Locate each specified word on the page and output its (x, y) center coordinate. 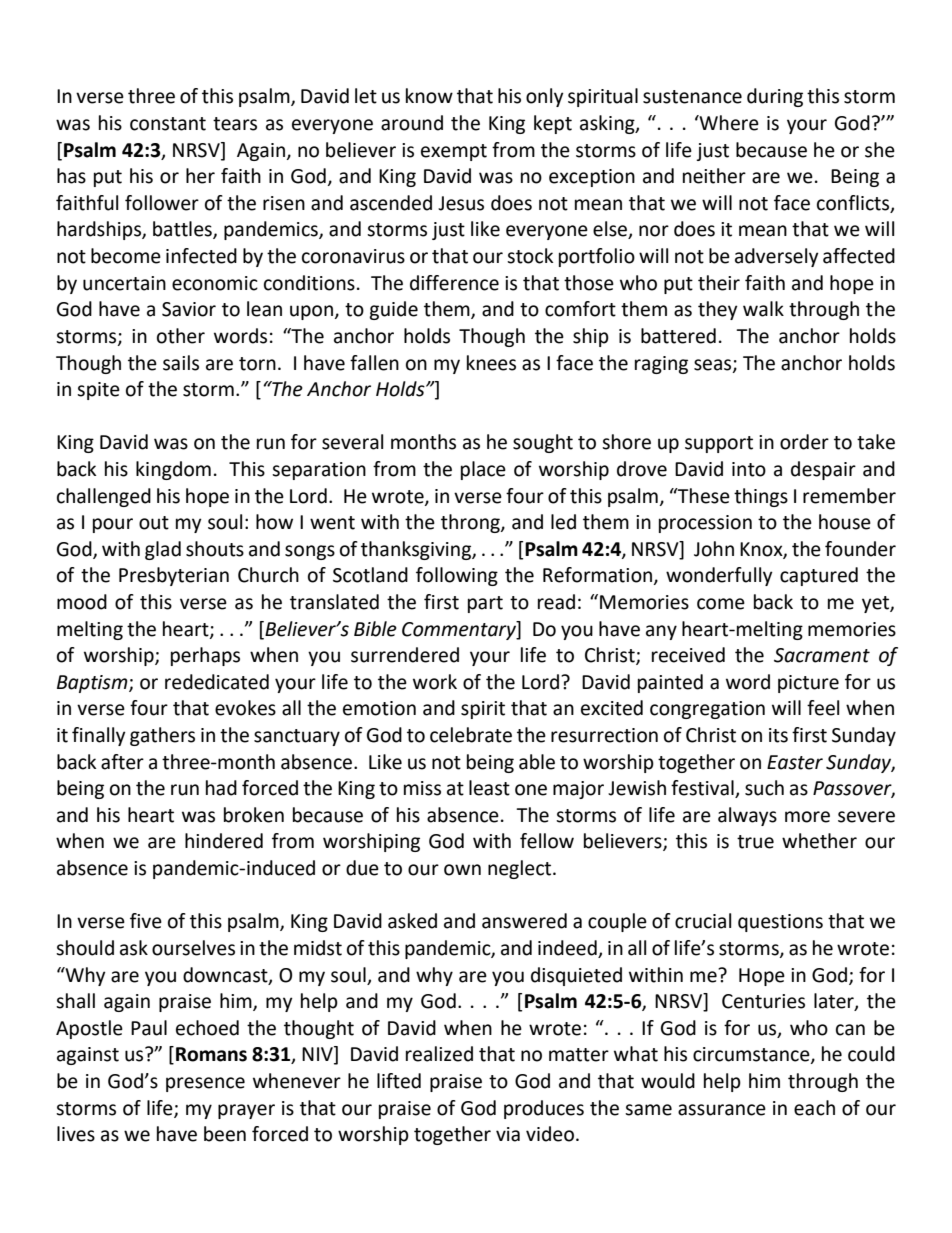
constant (168, 124)
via (508, 1134)
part (485, 604)
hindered (224, 841)
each (814, 1108)
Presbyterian (174, 576)
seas (714, 365)
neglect (521, 869)
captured (819, 576)
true (755, 842)
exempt (454, 152)
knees (491, 363)
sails (181, 363)
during (775, 97)
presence (205, 1084)
